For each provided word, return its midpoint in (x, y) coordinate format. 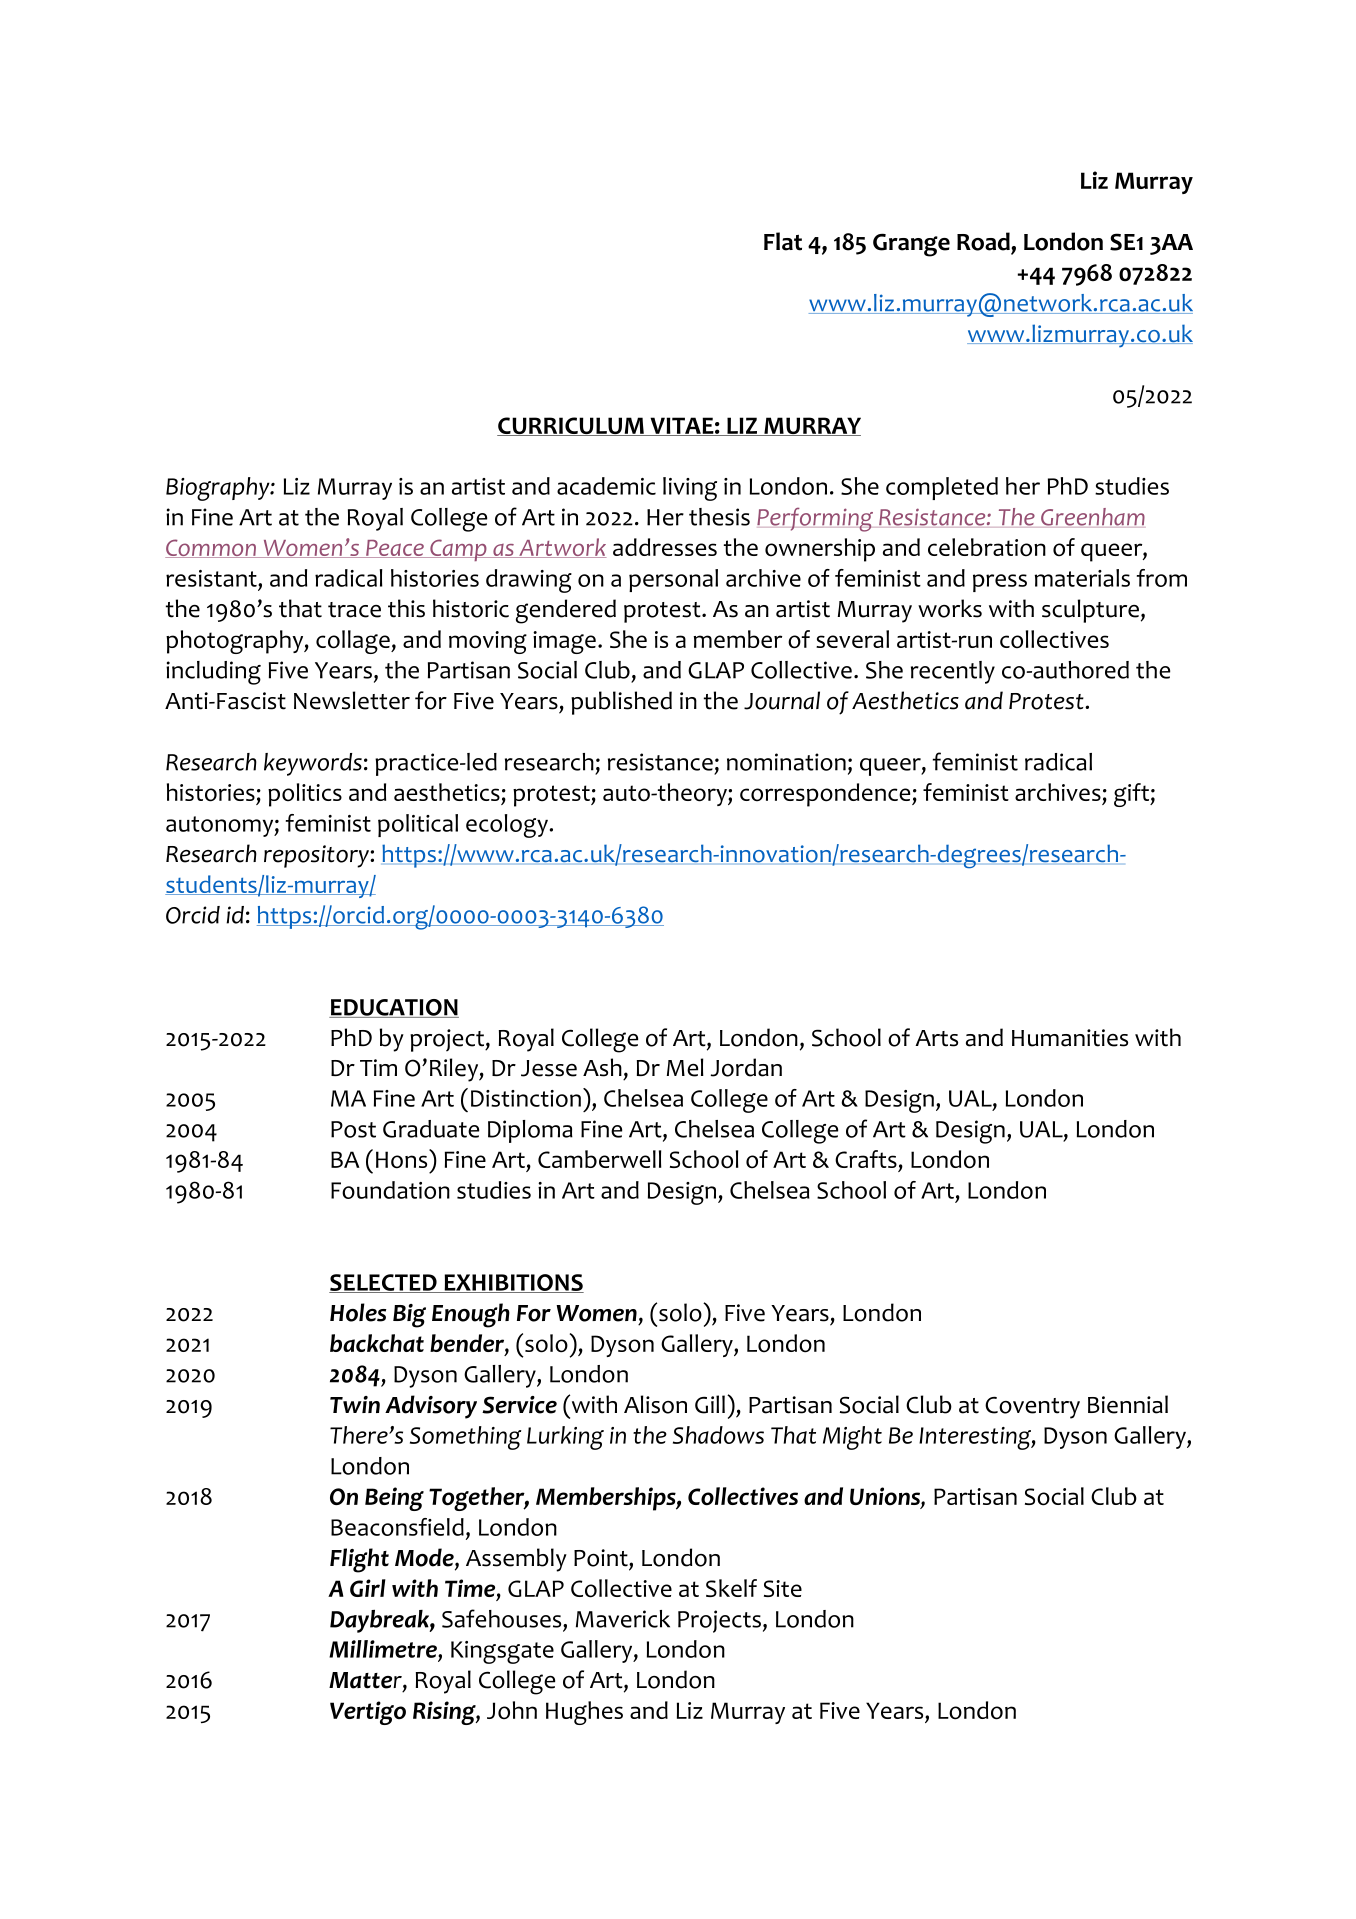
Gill (710, 1404)
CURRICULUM (571, 426)
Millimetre (384, 1649)
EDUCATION (394, 1008)
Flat (783, 241)
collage (354, 642)
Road (984, 241)
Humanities (1070, 1038)
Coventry (1032, 1407)
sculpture (1090, 611)
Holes (358, 1312)
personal (673, 580)
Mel (685, 1067)
